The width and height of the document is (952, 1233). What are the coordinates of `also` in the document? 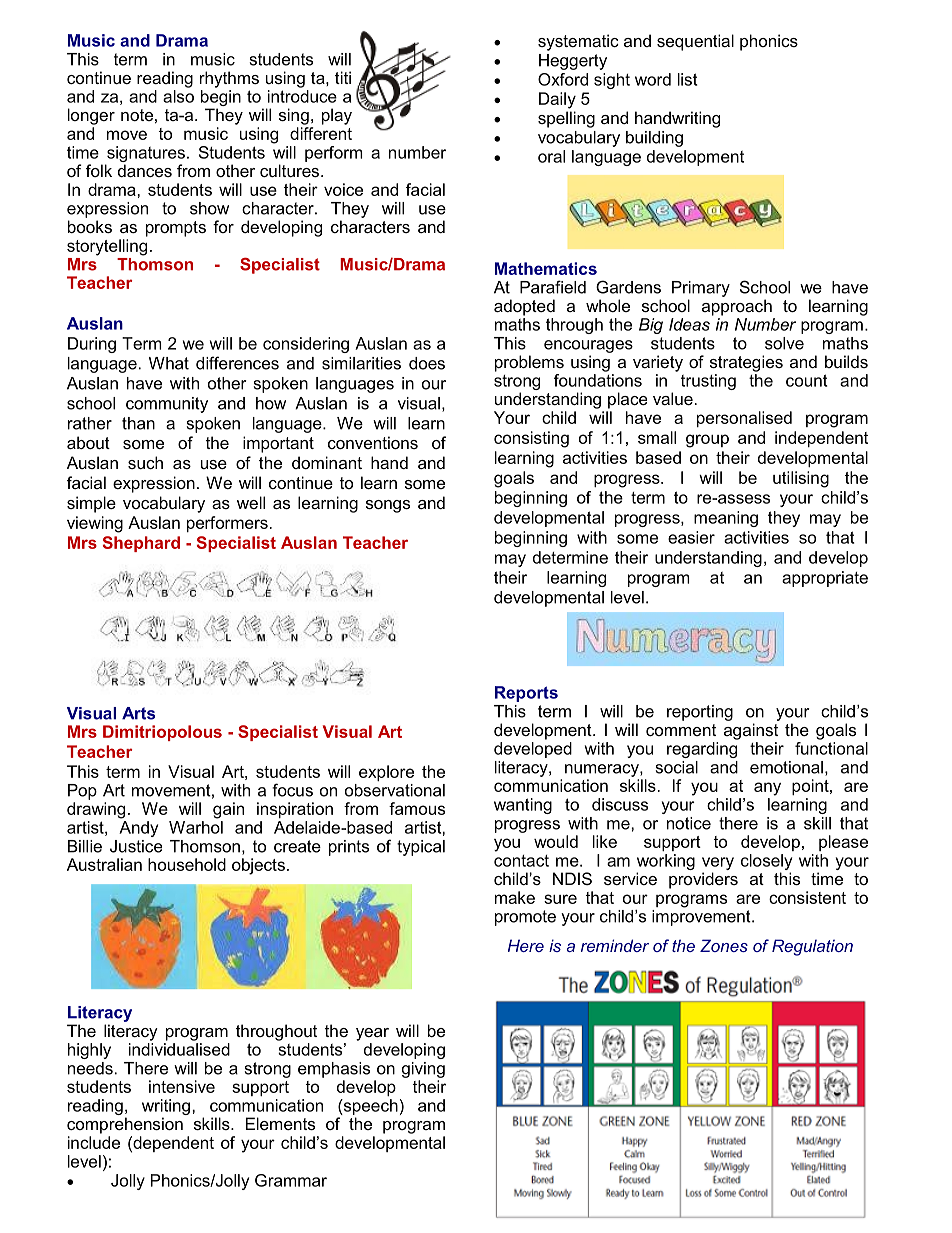 It's located at (178, 95).
